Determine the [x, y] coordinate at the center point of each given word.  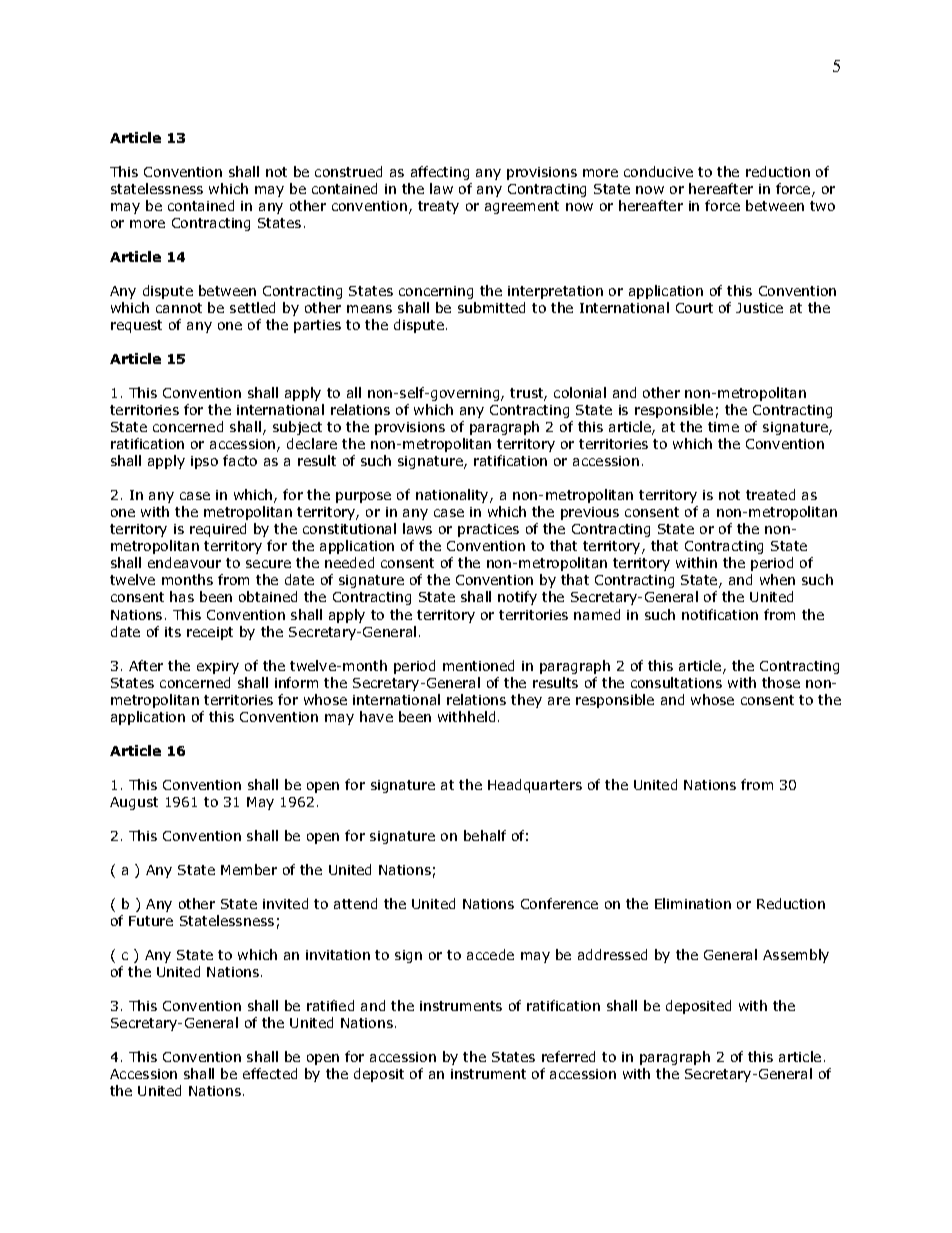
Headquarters [535, 786]
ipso [204, 462]
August [134, 803]
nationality [453, 496]
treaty [438, 207]
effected [270, 1073]
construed [348, 171]
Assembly [796, 956]
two [822, 206]
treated [770, 494]
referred [568, 1056]
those [781, 682]
